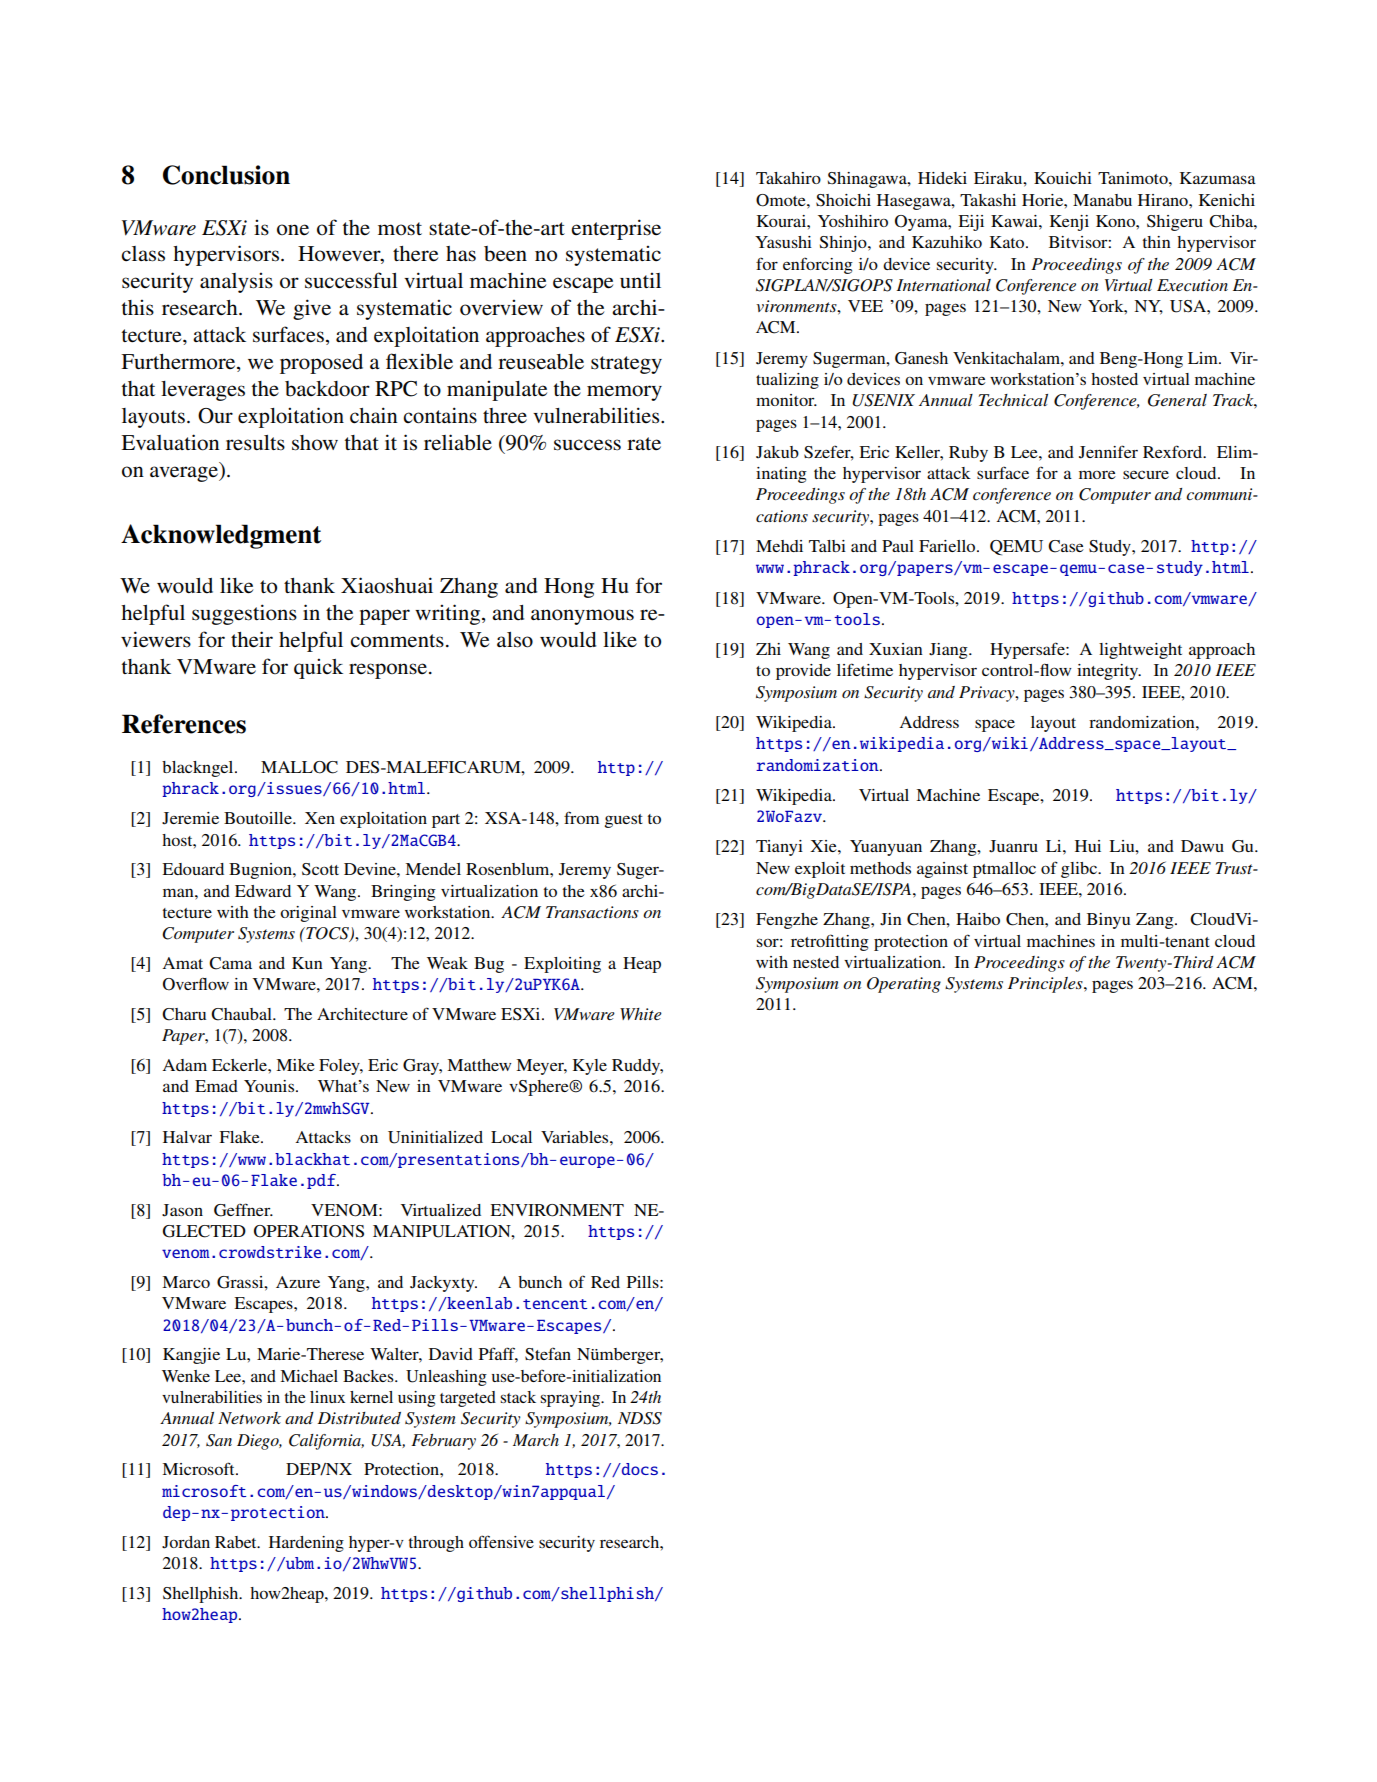  What do you see at coordinates (616, 229) in the screenshot?
I see `enterprise` at bounding box center [616, 229].
